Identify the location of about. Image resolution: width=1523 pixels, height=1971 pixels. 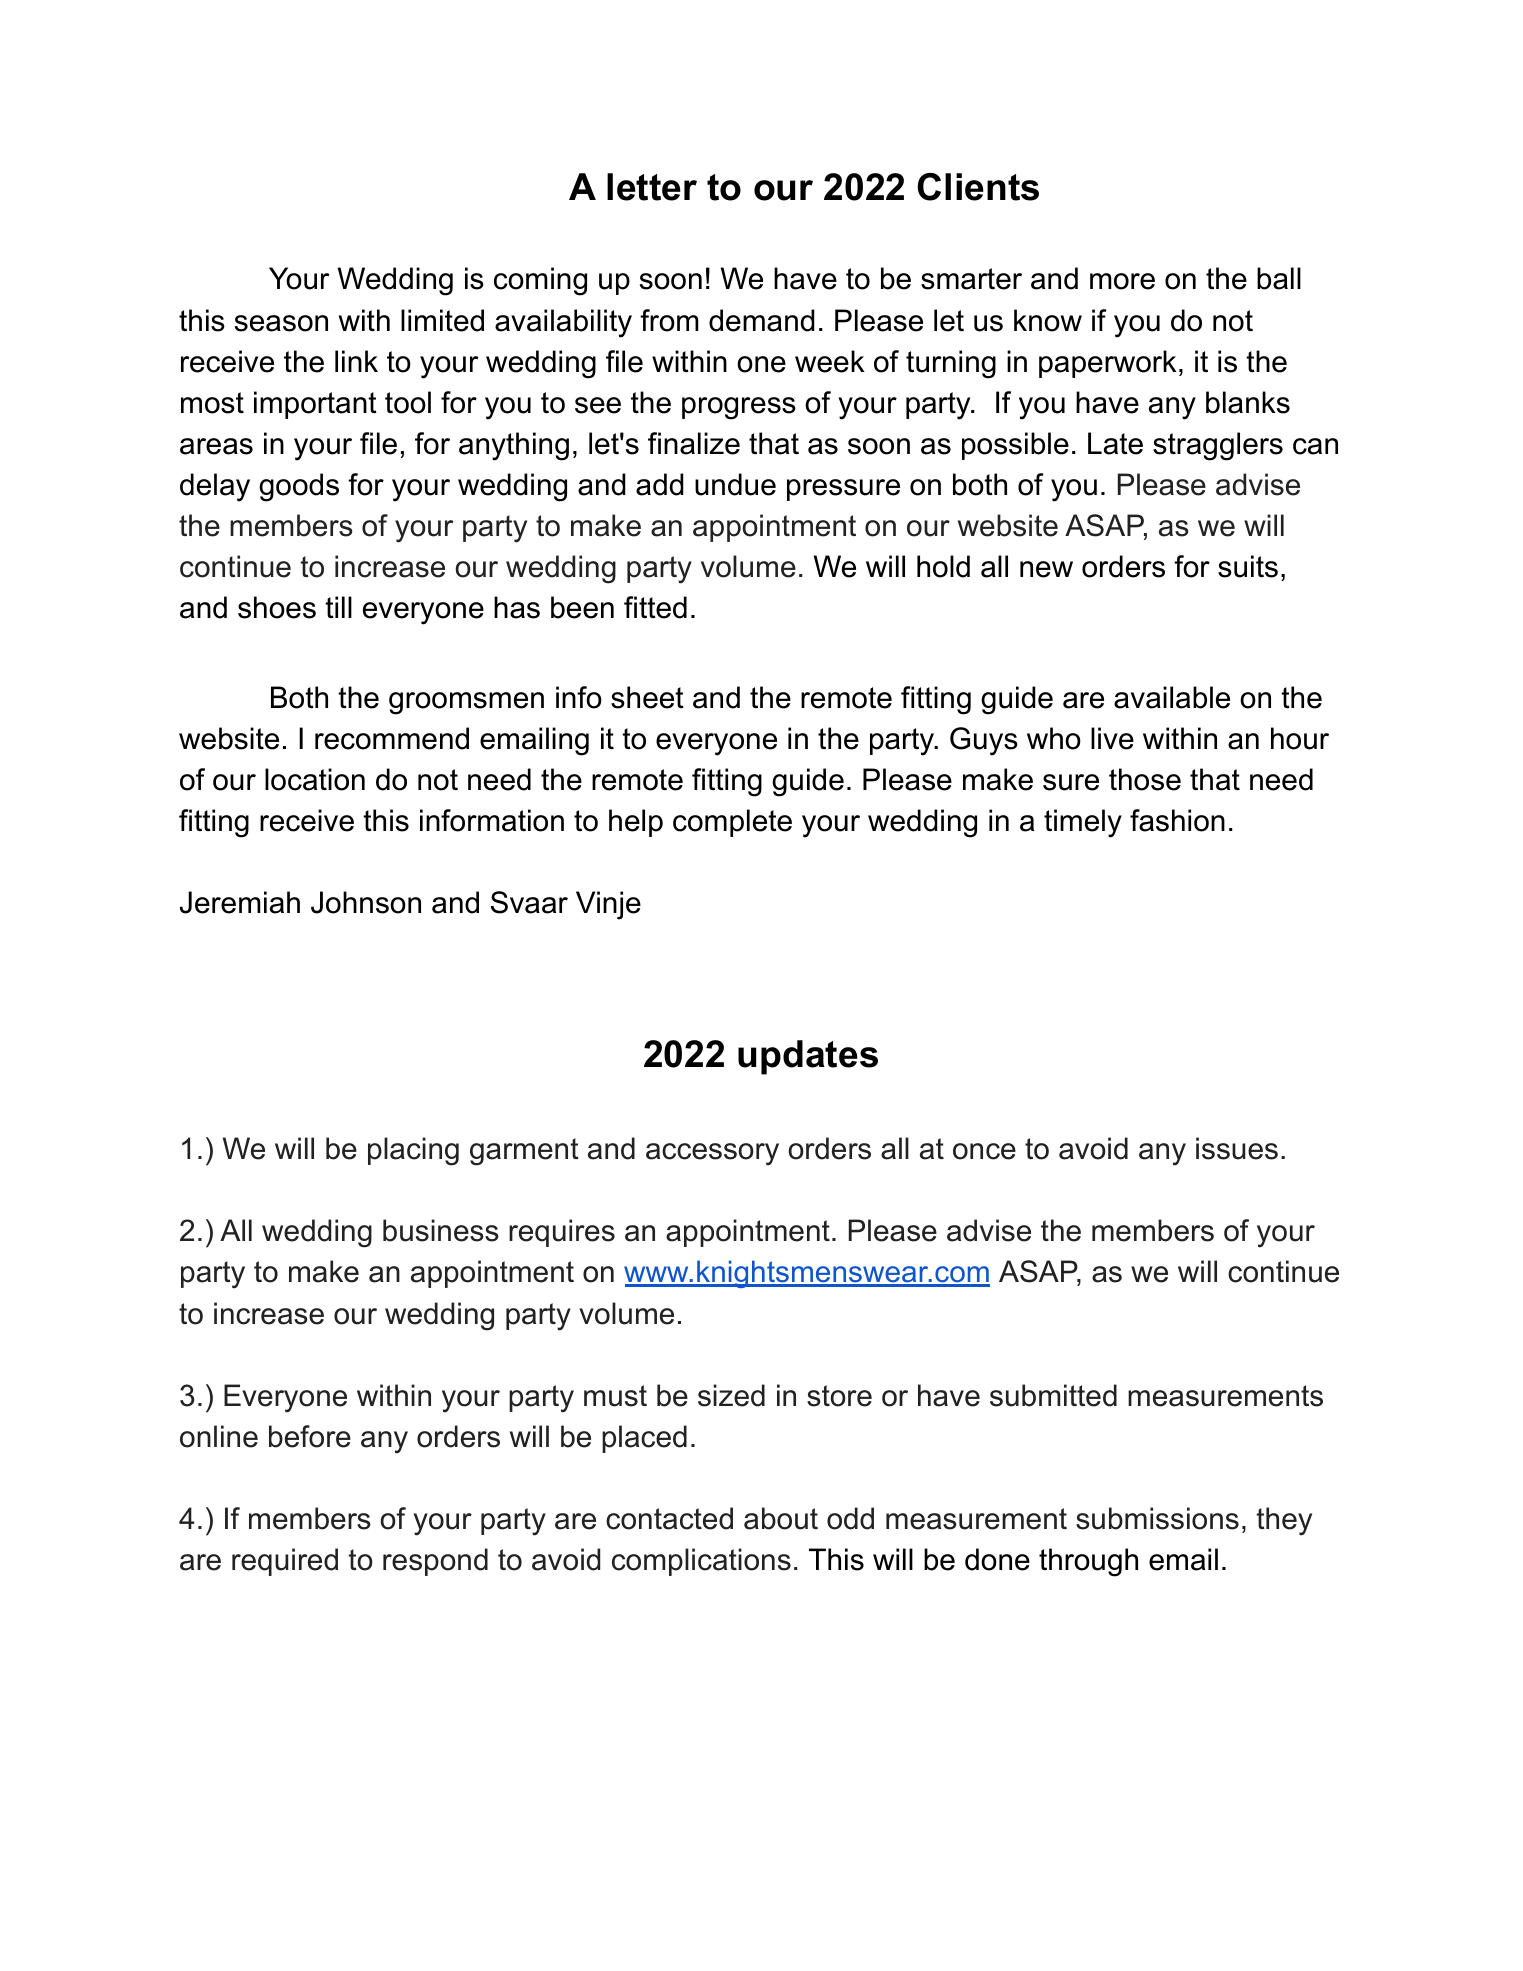
(781, 1518).
